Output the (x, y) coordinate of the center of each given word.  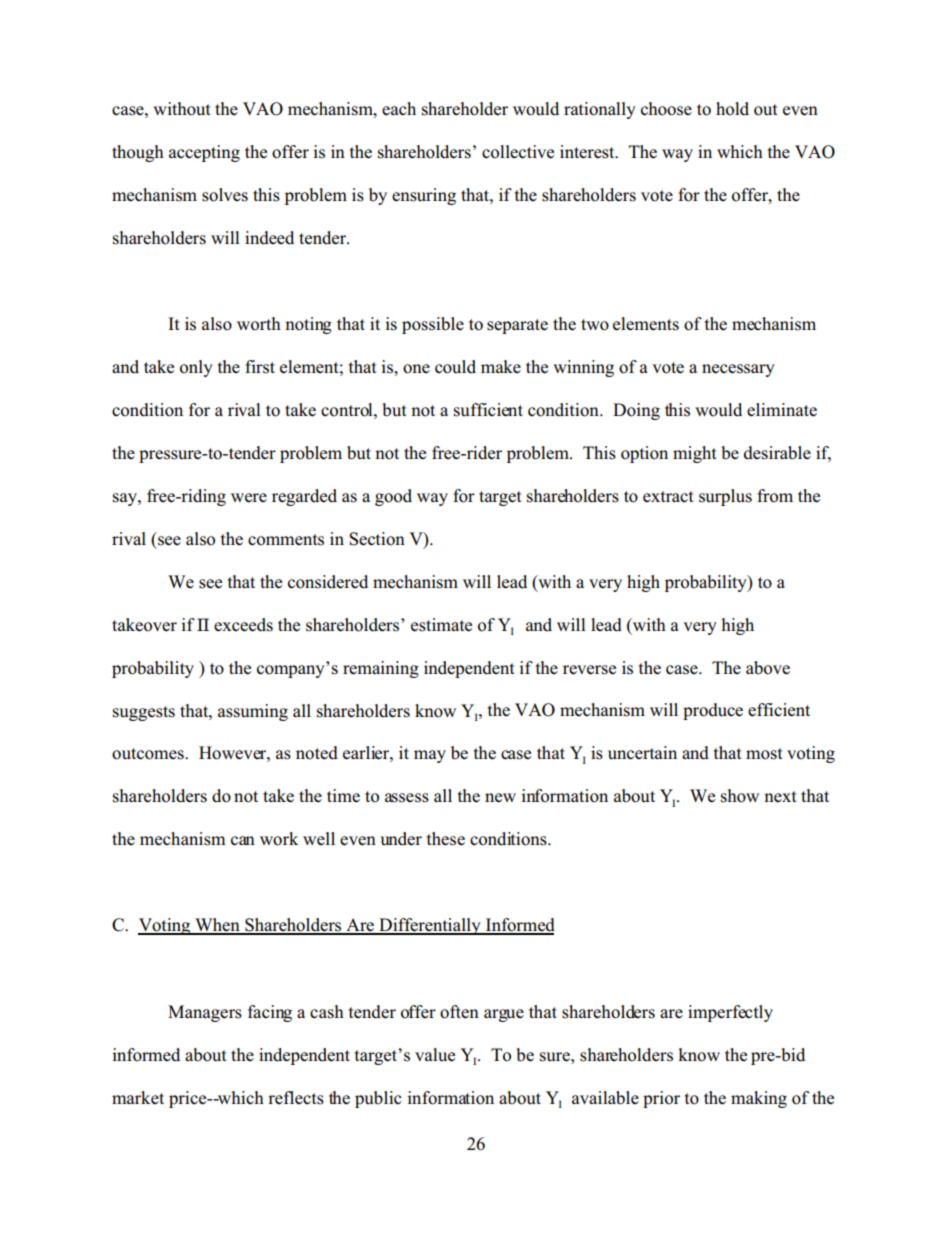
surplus (725, 497)
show (740, 796)
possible (433, 325)
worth (259, 324)
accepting (204, 153)
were (249, 498)
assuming (253, 712)
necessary (738, 370)
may (430, 756)
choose (666, 109)
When (217, 926)
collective (518, 152)
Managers (205, 1013)
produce (713, 711)
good (393, 497)
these (446, 839)
